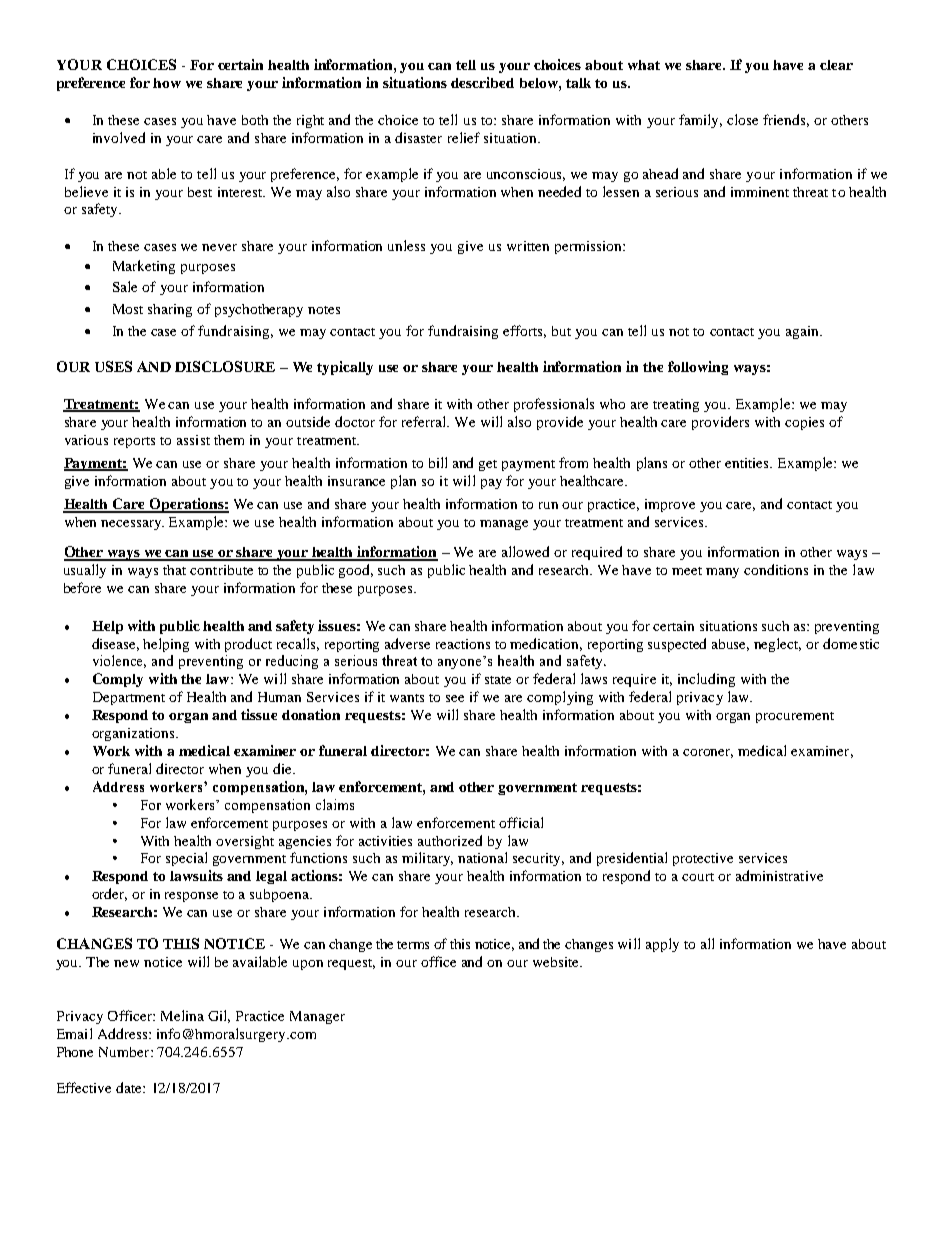 Image resolution: width=952 pixels, height=1233 pixels. Describe the element at coordinates (167, 83) in the page. I see `how` at that location.
